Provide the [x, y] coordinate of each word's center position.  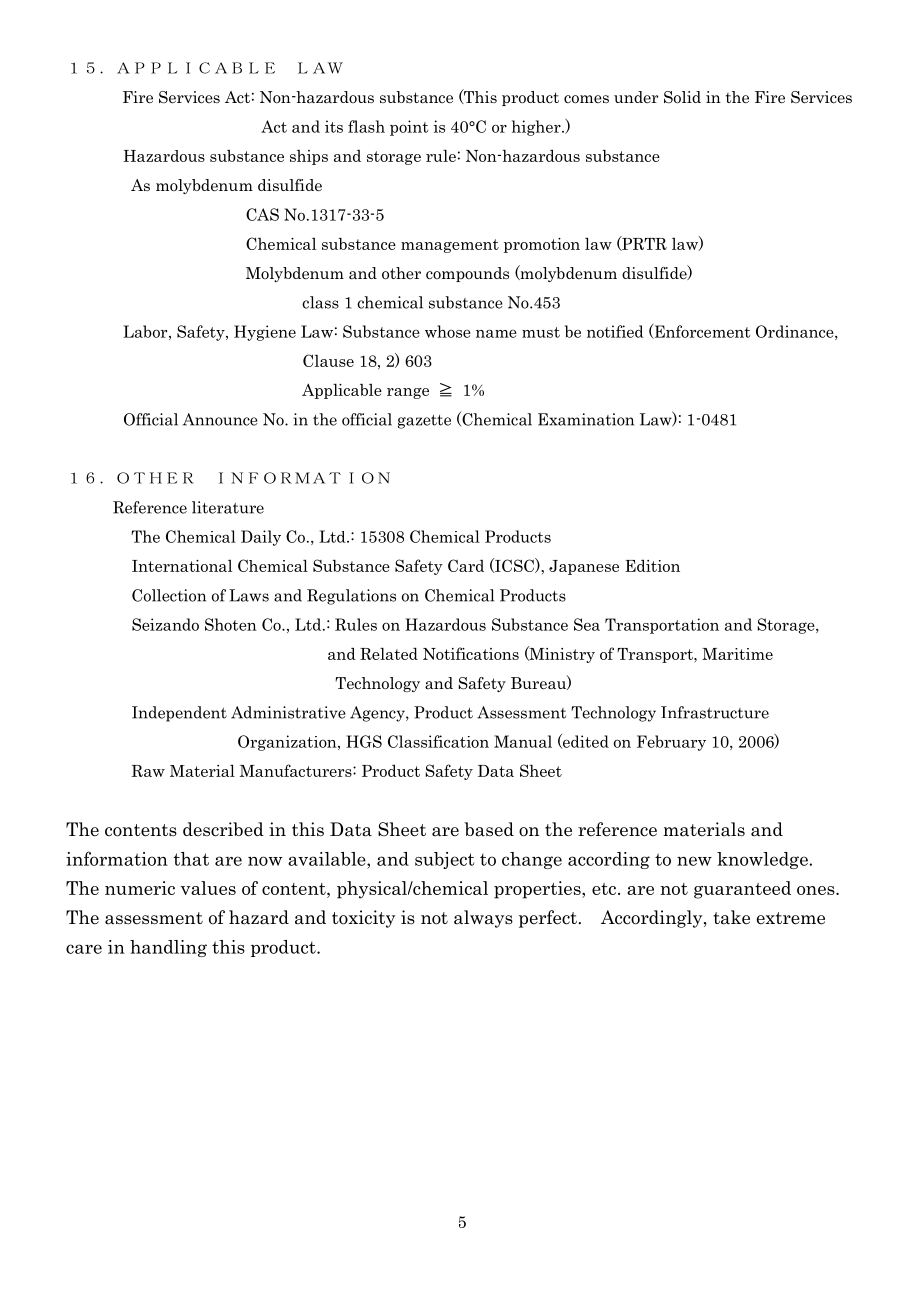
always [483, 919]
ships [309, 157]
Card [466, 565]
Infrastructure [715, 712]
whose [448, 331]
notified [615, 331]
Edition [652, 565]
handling [168, 948]
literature [228, 507]
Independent [179, 714]
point [409, 128]
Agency [378, 714]
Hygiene [265, 333]
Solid [682, 97]
